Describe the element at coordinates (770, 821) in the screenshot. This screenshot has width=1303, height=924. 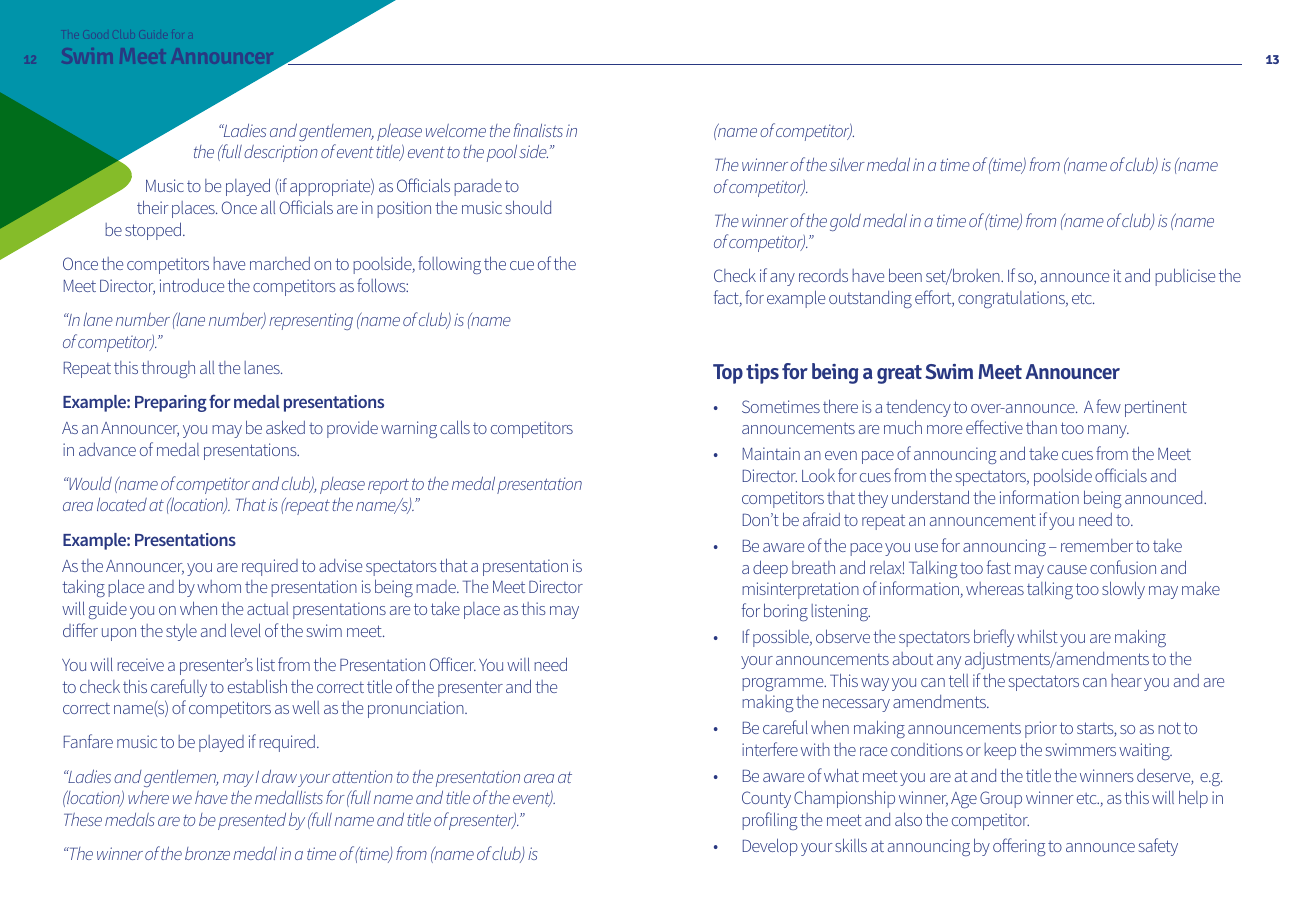
I see `profiling` at that location.
